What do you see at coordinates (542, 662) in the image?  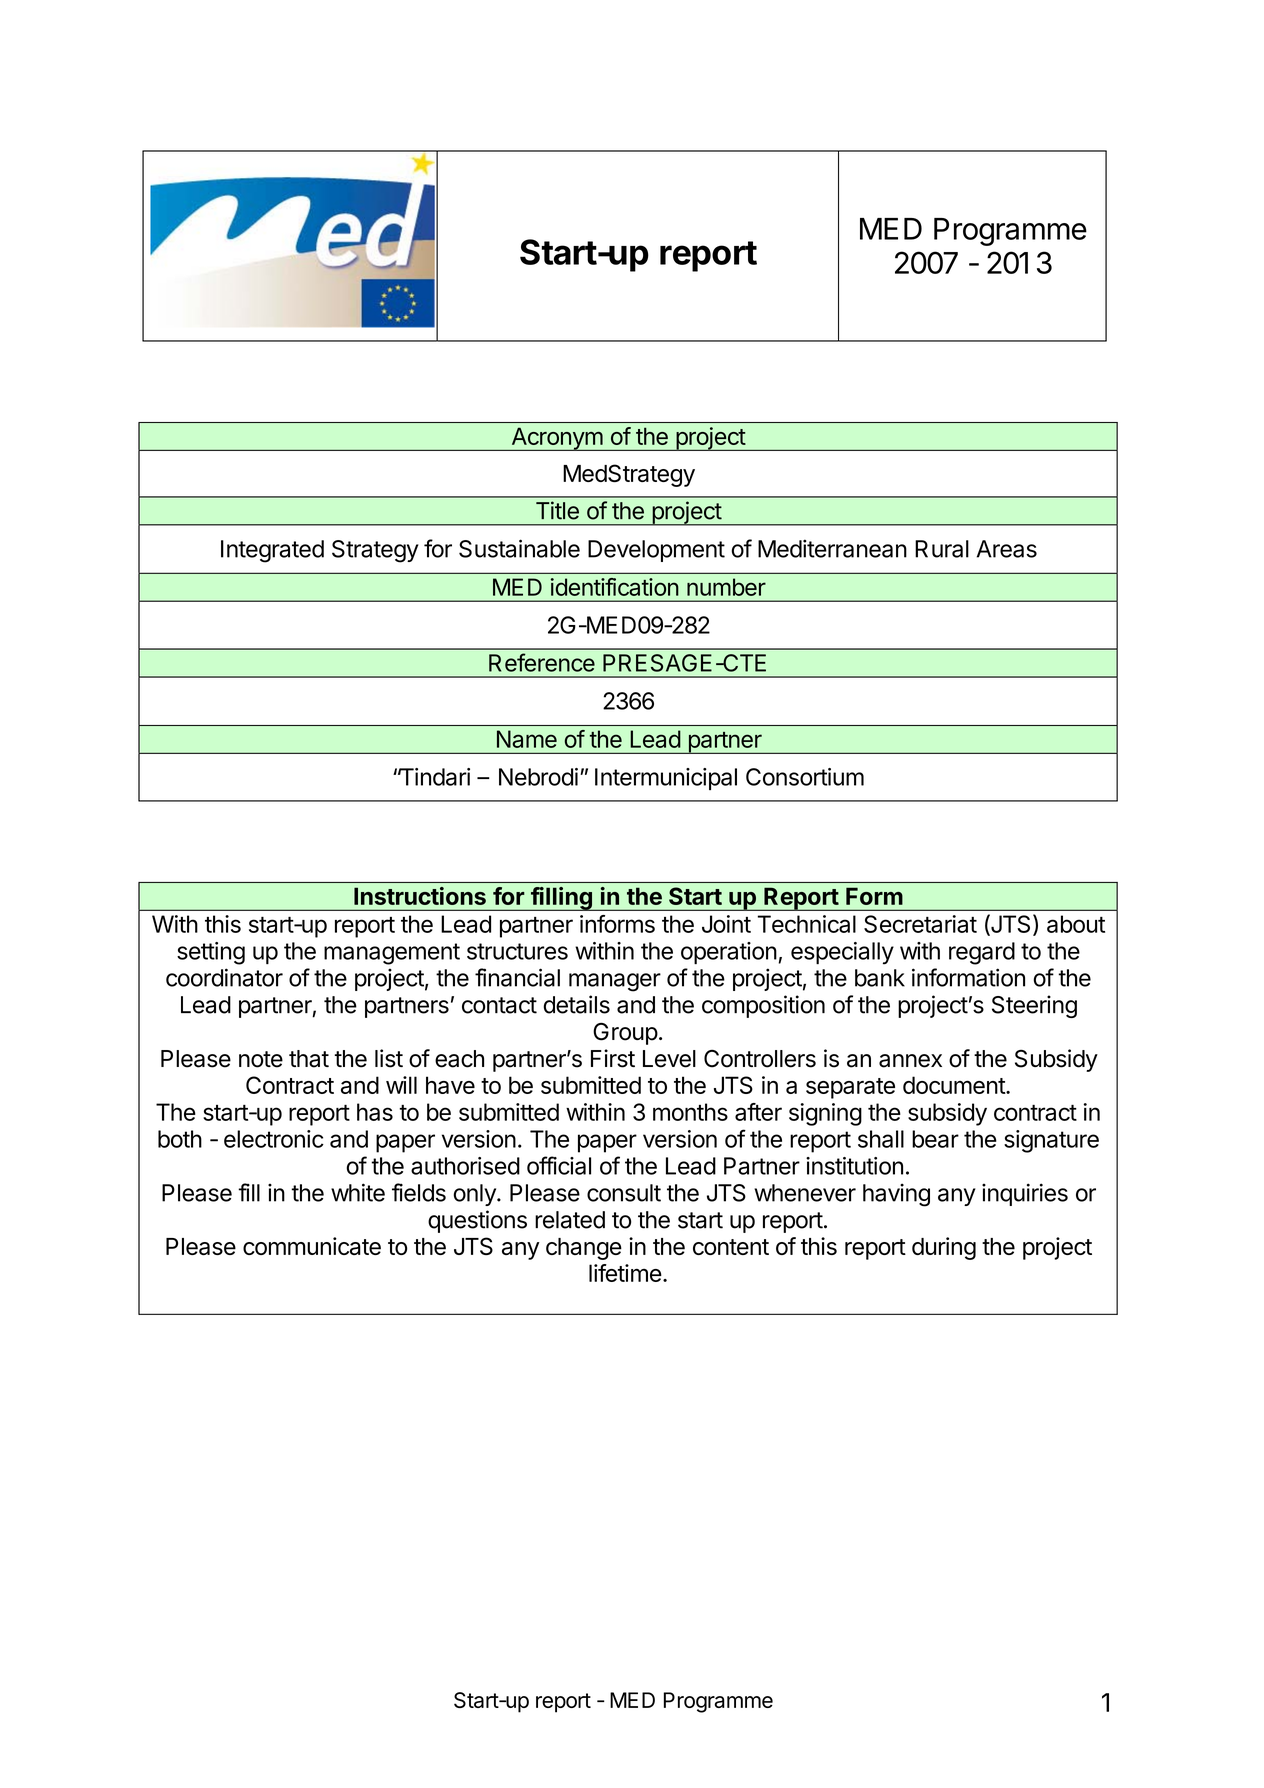 I see `Reference` at bounding box center [542, 662].
